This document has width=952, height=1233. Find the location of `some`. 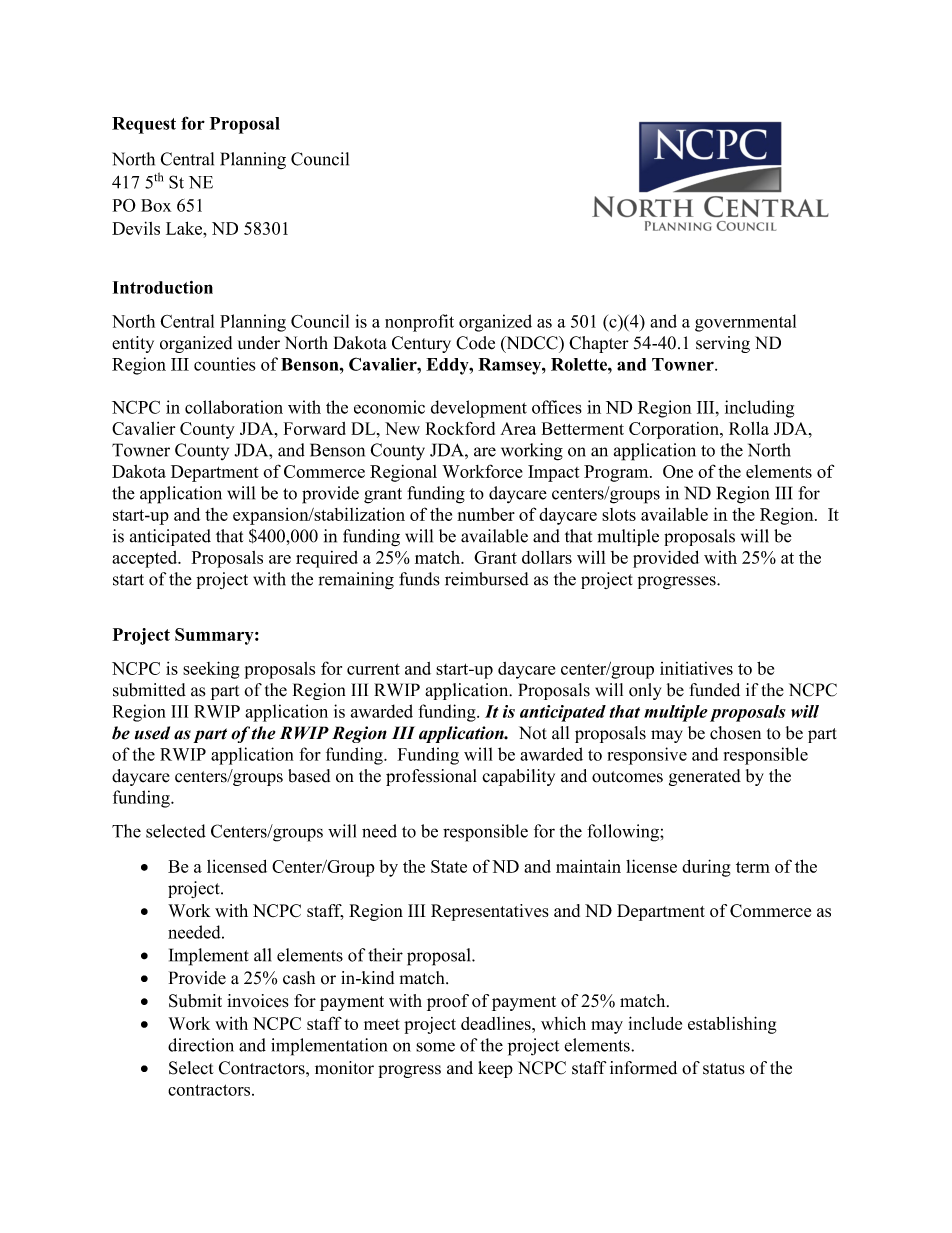

some is located at coordinates (435, 1047).
